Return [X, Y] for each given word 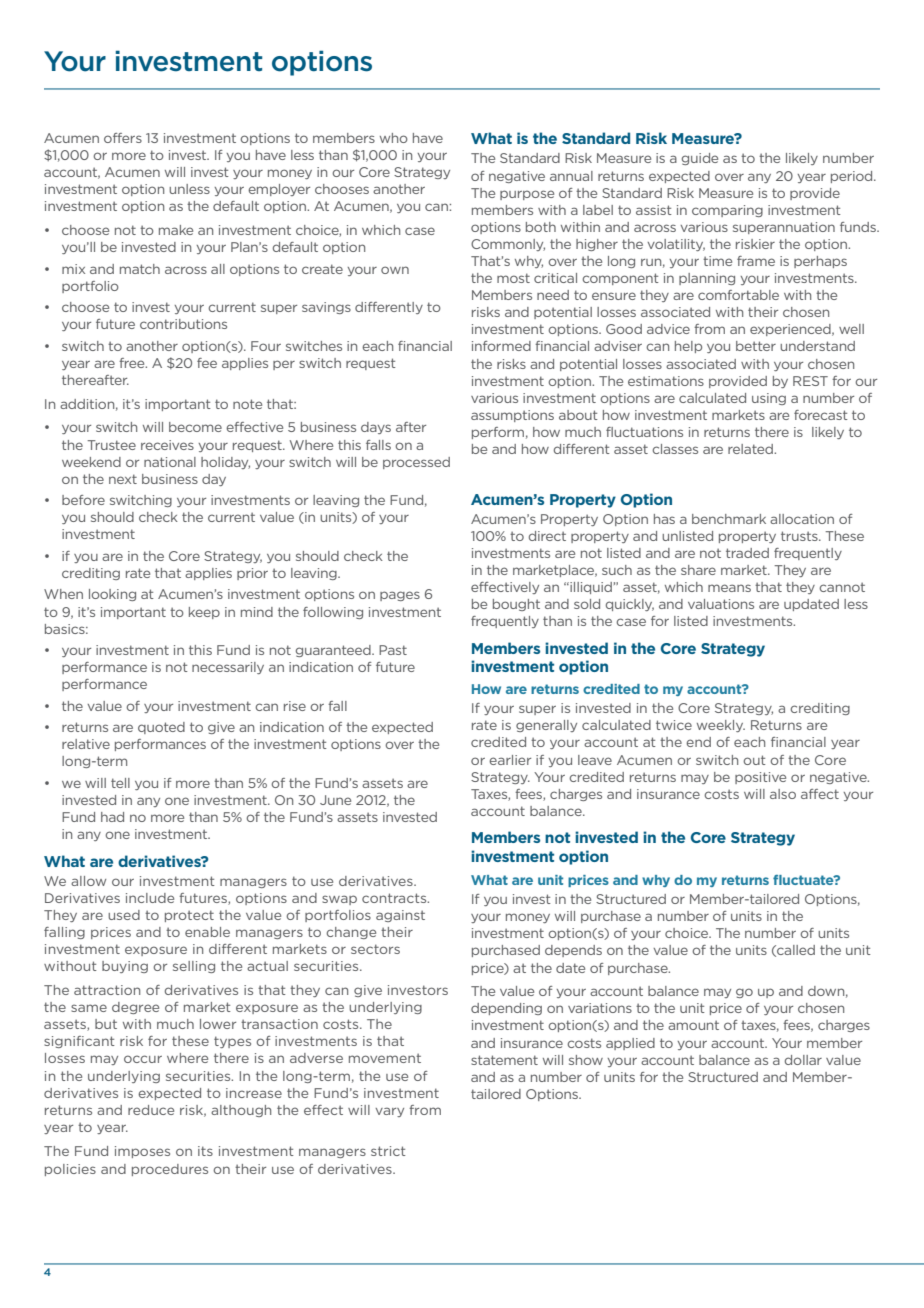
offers [123, 138]
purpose [527, 195]
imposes [142, 1152]
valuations [721, 604]
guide [700, 159]
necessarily [228, 668]
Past [393, 650]
